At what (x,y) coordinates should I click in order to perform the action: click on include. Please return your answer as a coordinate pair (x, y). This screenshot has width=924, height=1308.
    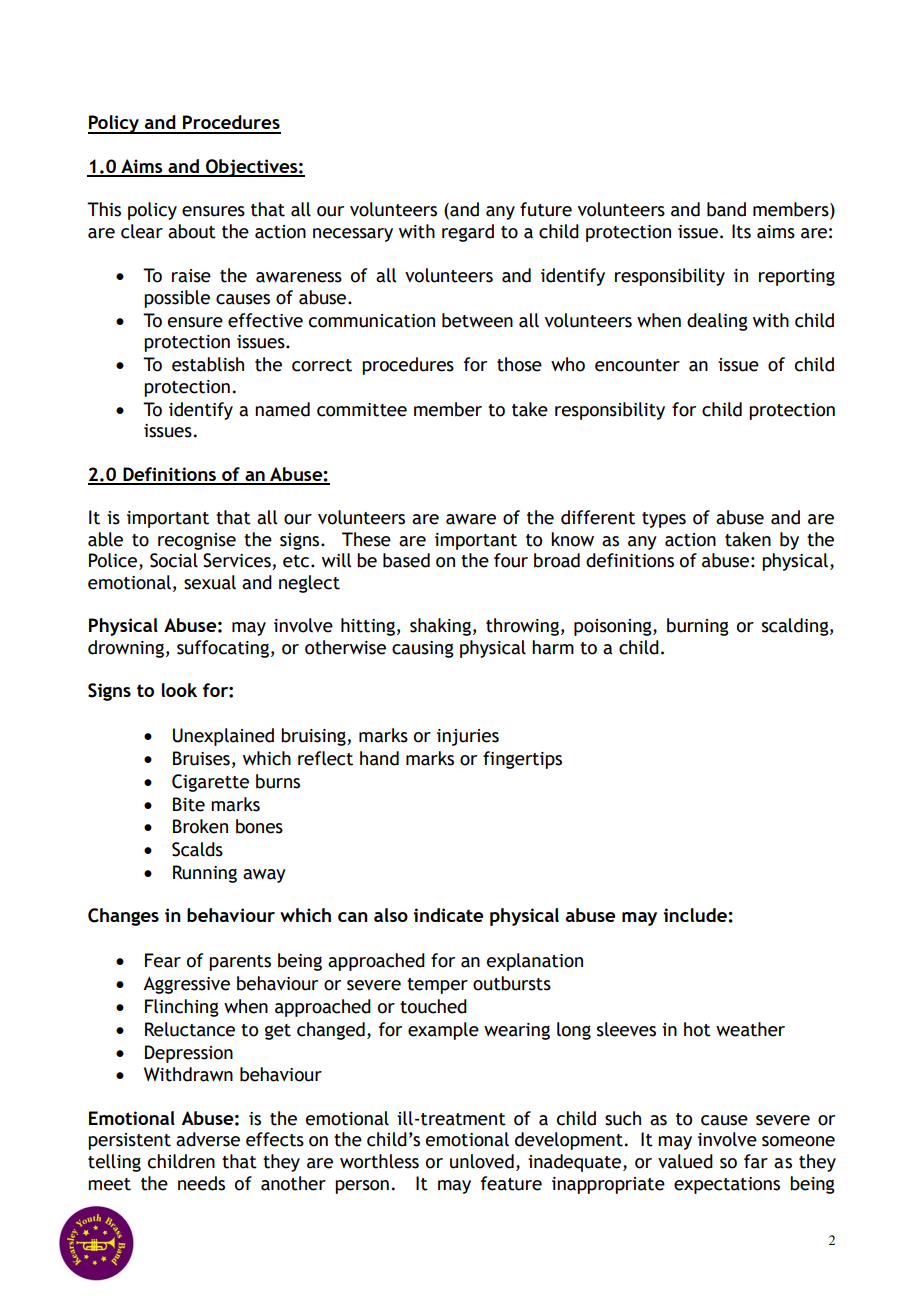
    Looking at the image, I should click on (695, 915).
